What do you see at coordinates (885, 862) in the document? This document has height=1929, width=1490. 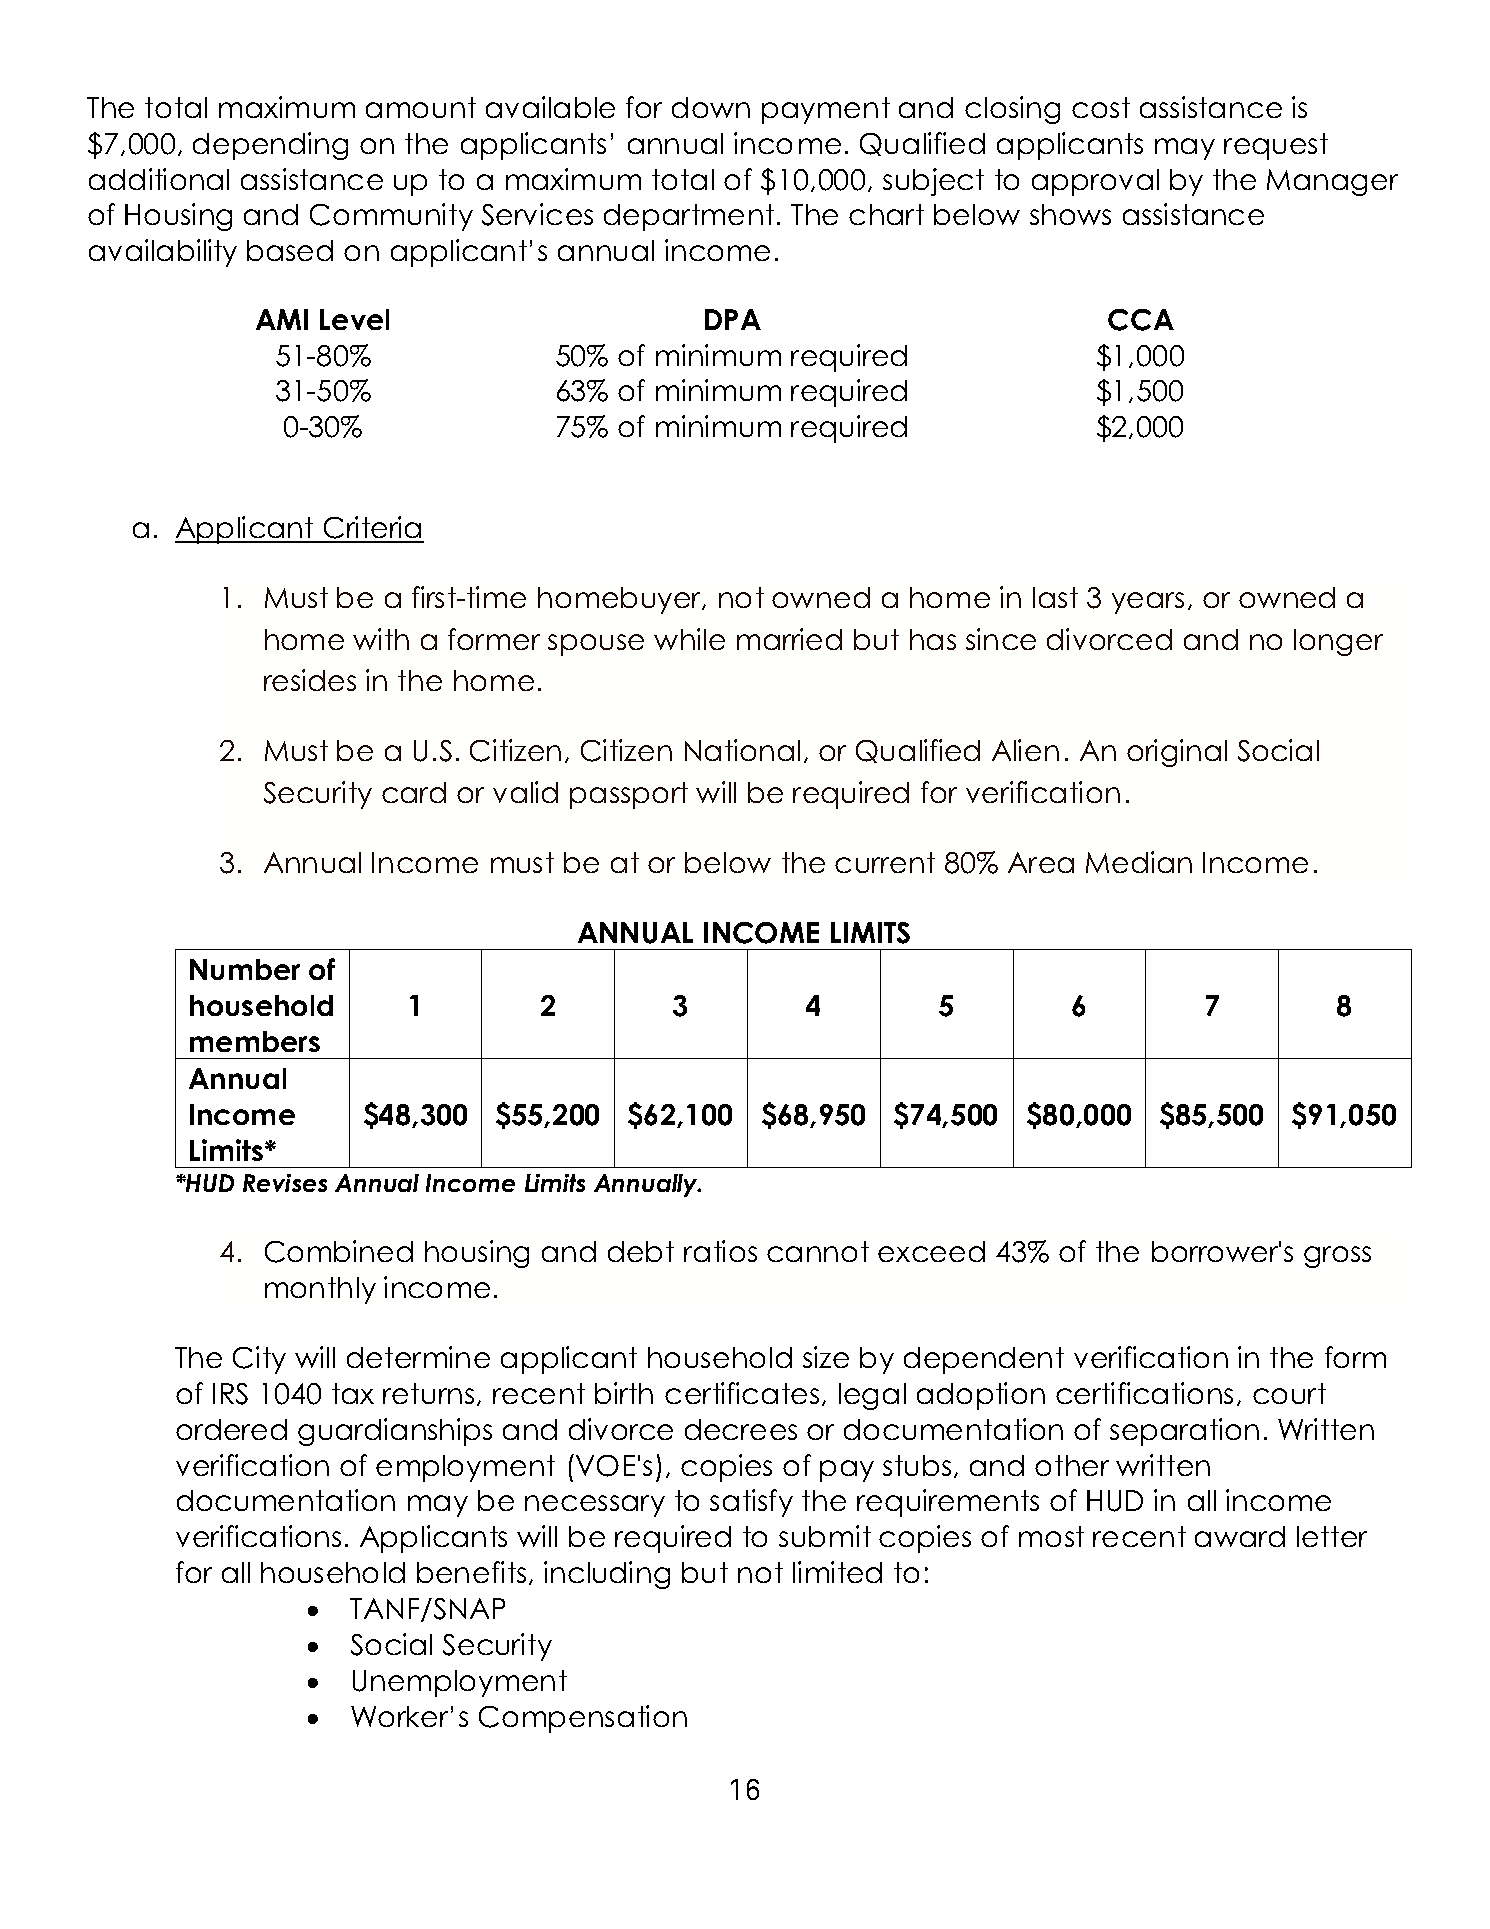 I see `current` at bounding box center [885, 862].
